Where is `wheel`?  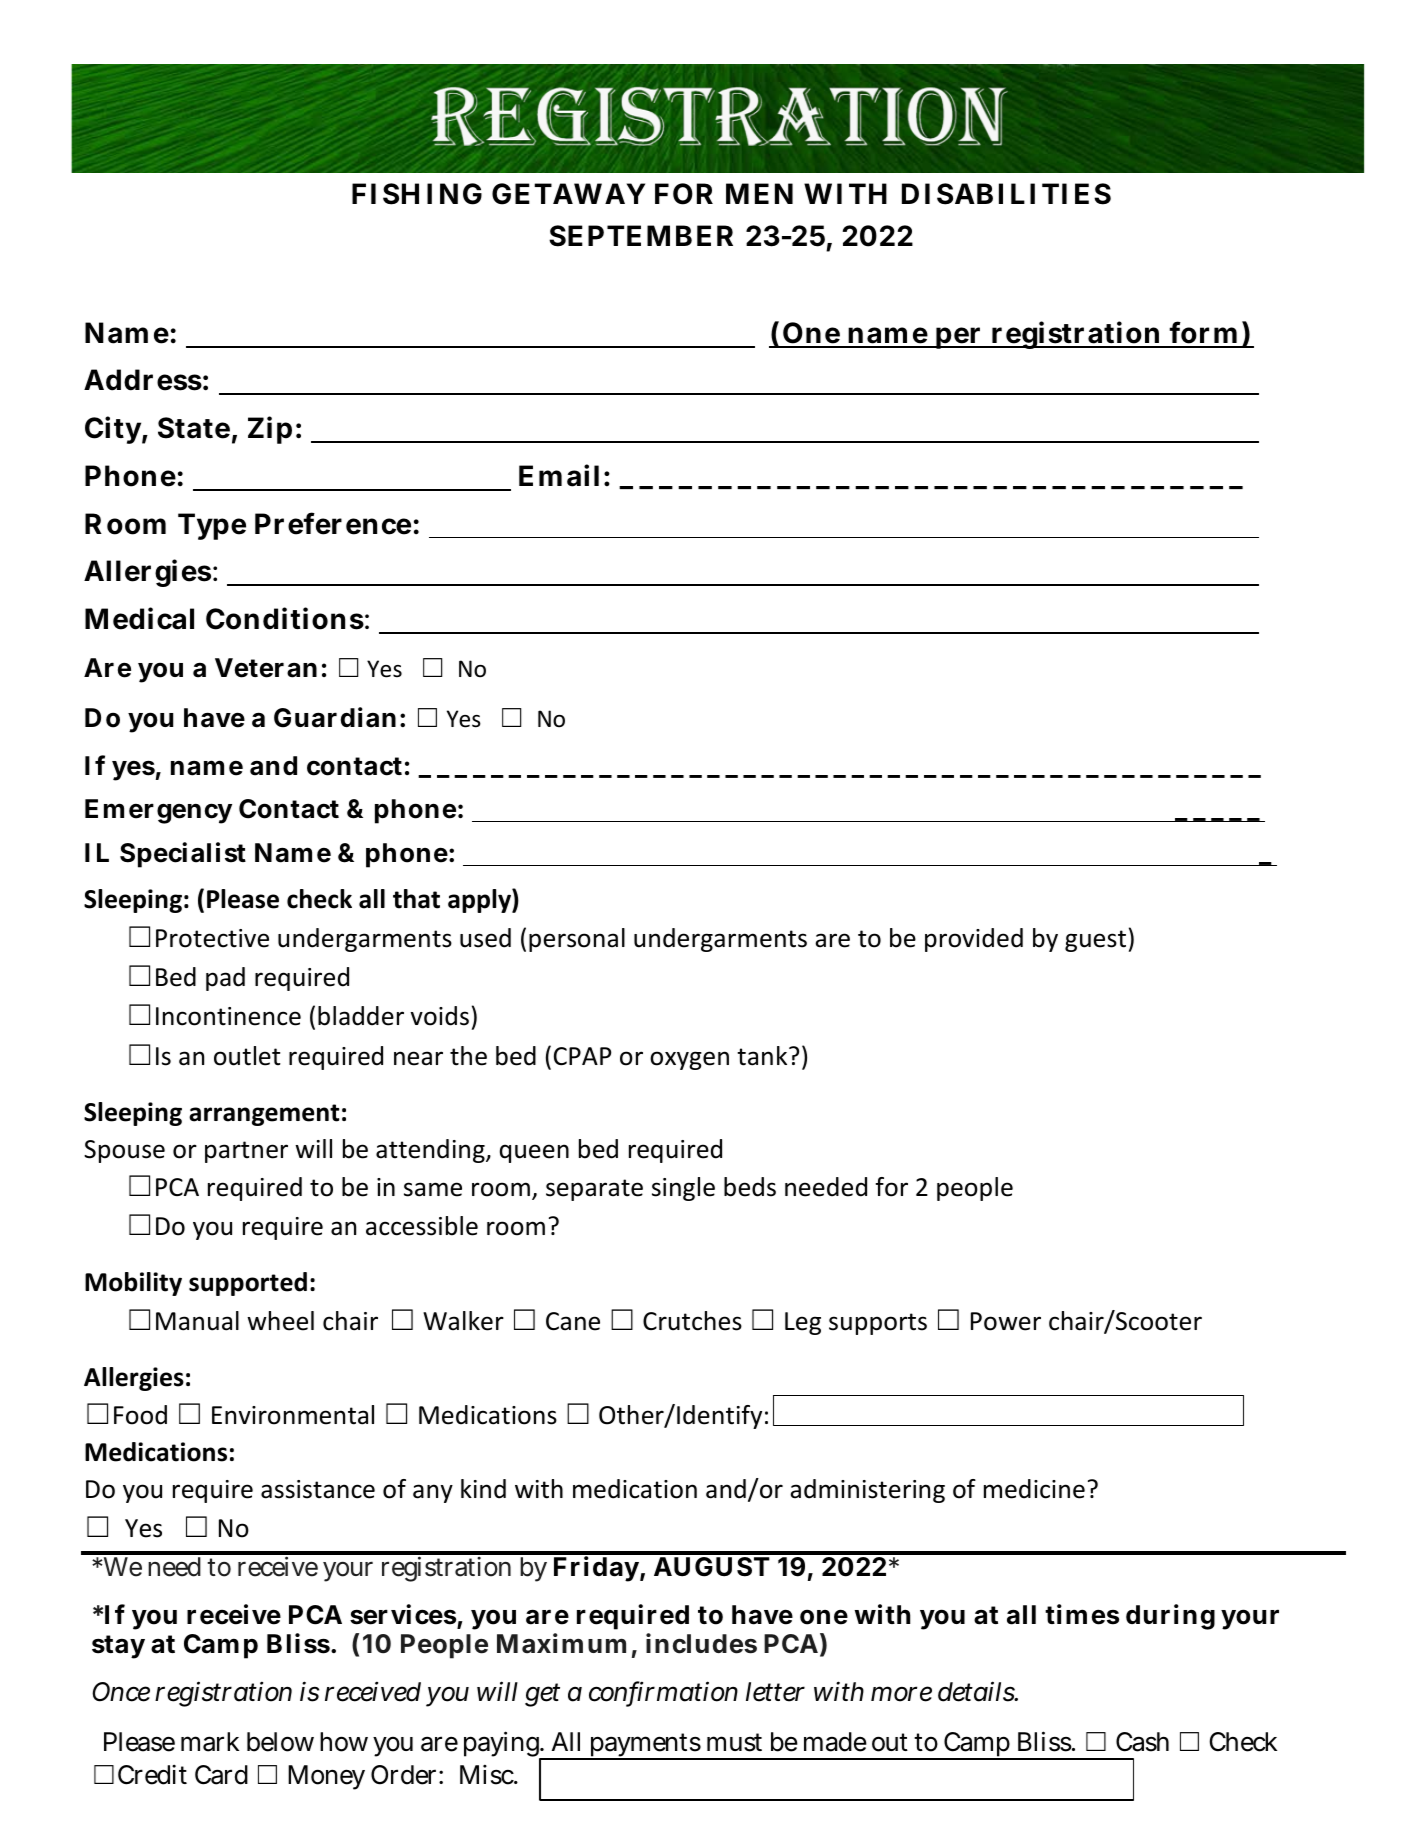
wheel is located at coordinates (280, 1321).
